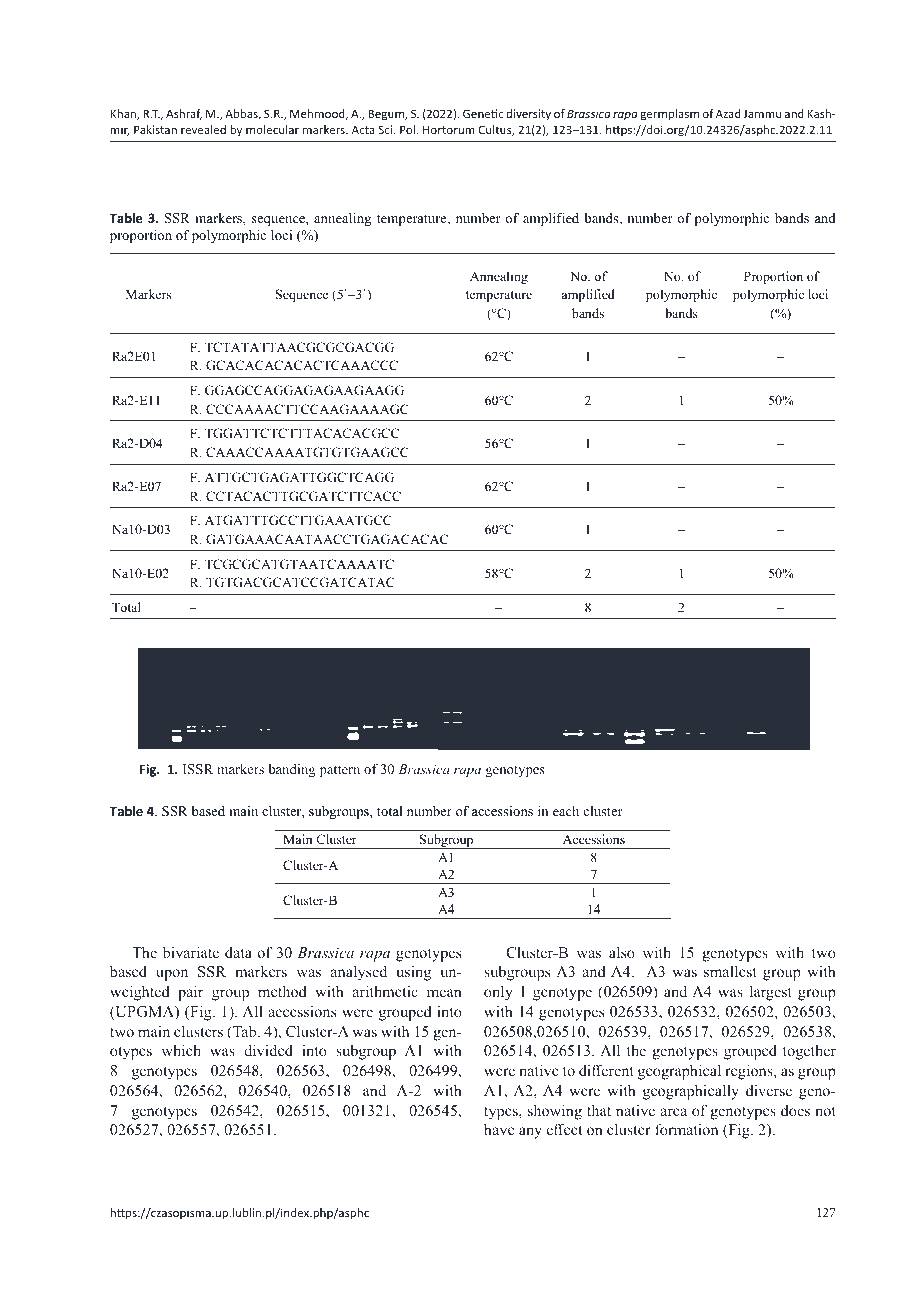  I want to click on molecular, so click(272, 129).
